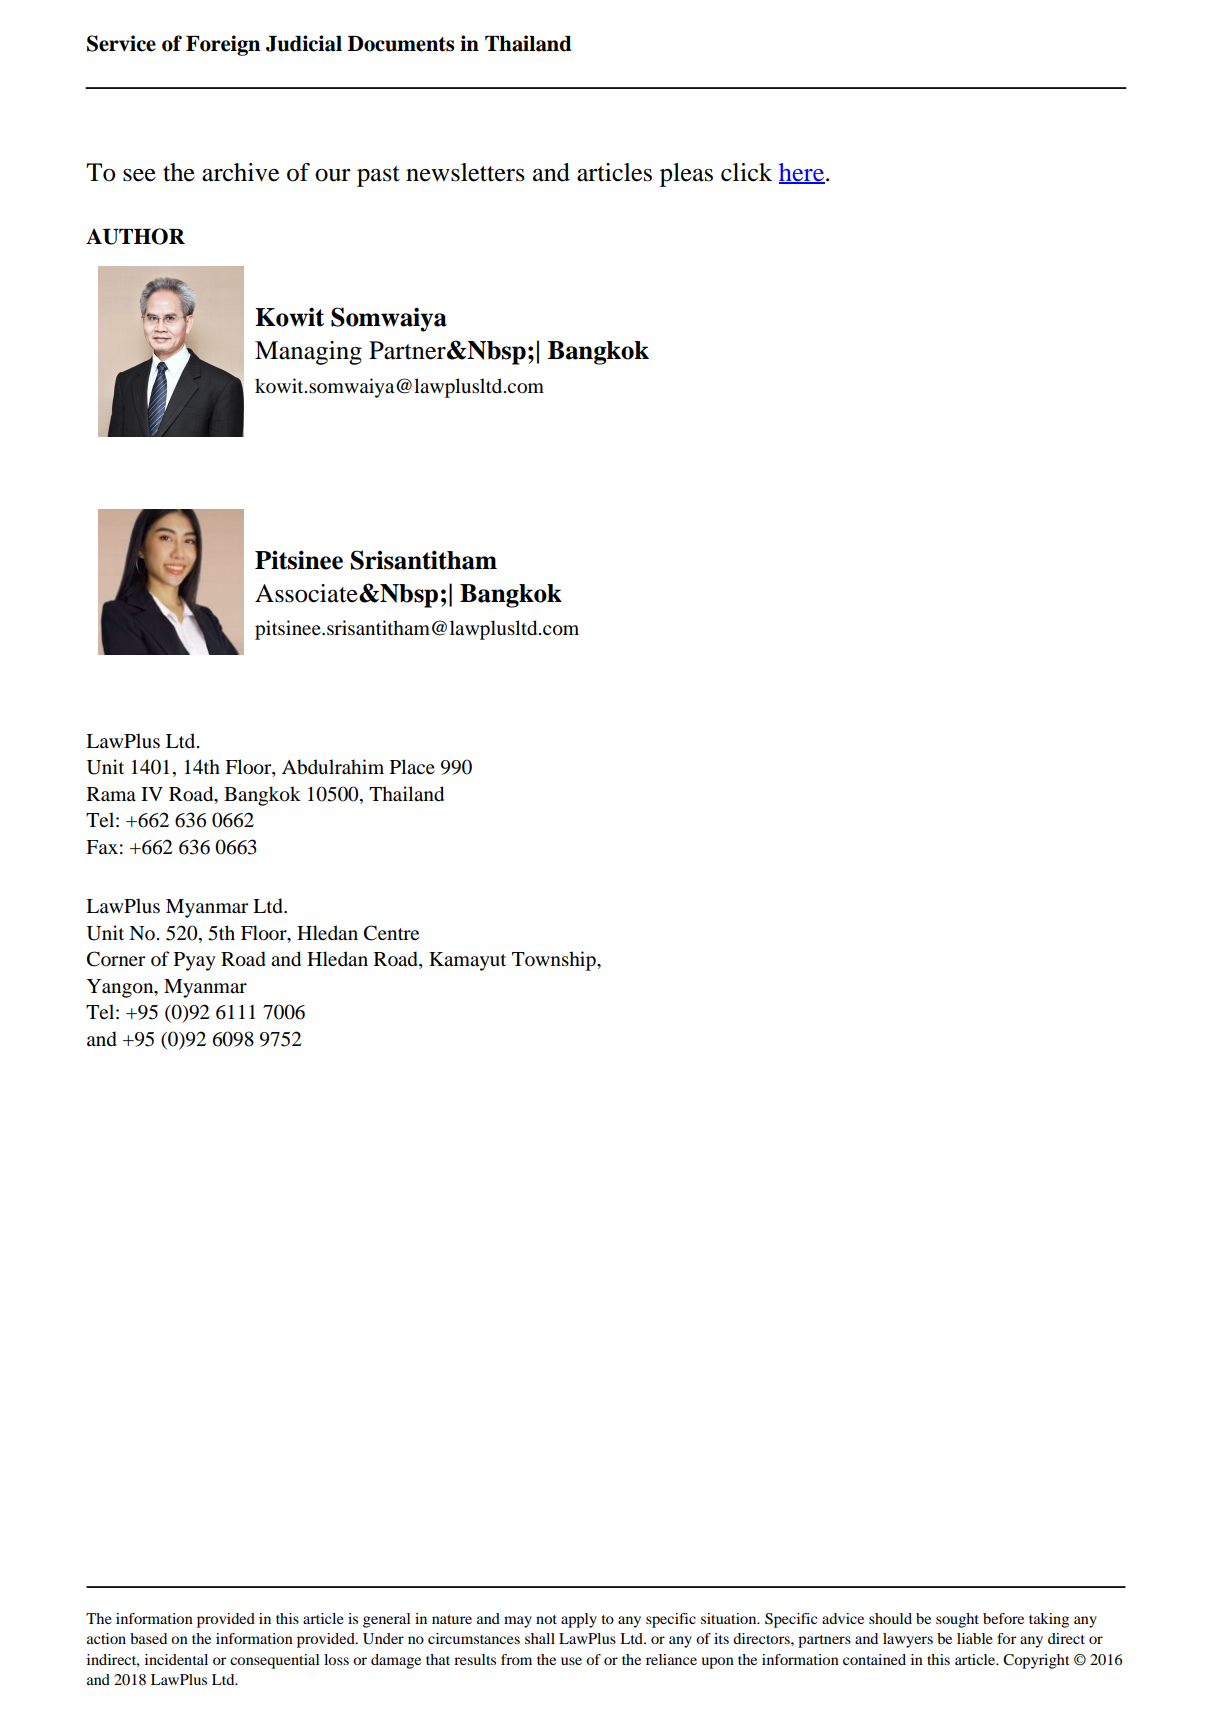 This page has width=1212, height=1714. Describe the element at coordinates (579, 1620) in the page. I see `apply` at that location.
